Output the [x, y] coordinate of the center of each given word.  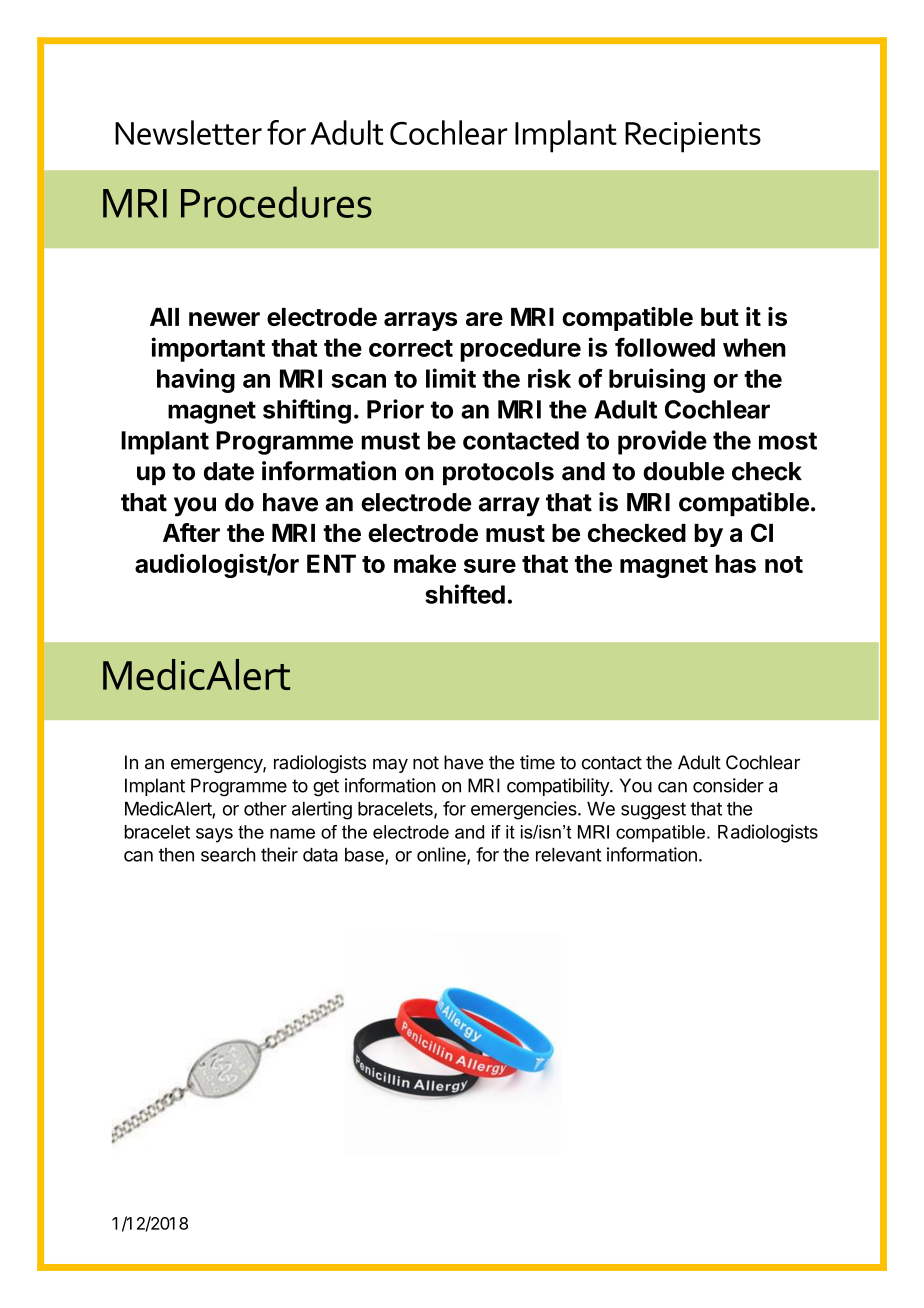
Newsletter [188, 132]
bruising [657, 380]
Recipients [693, 137]
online [442, 855]
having [196, 380]
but [720, 317]
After [191, 532]
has [735, 563]
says [214, 835]
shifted [465, 594]
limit [451, 378]
